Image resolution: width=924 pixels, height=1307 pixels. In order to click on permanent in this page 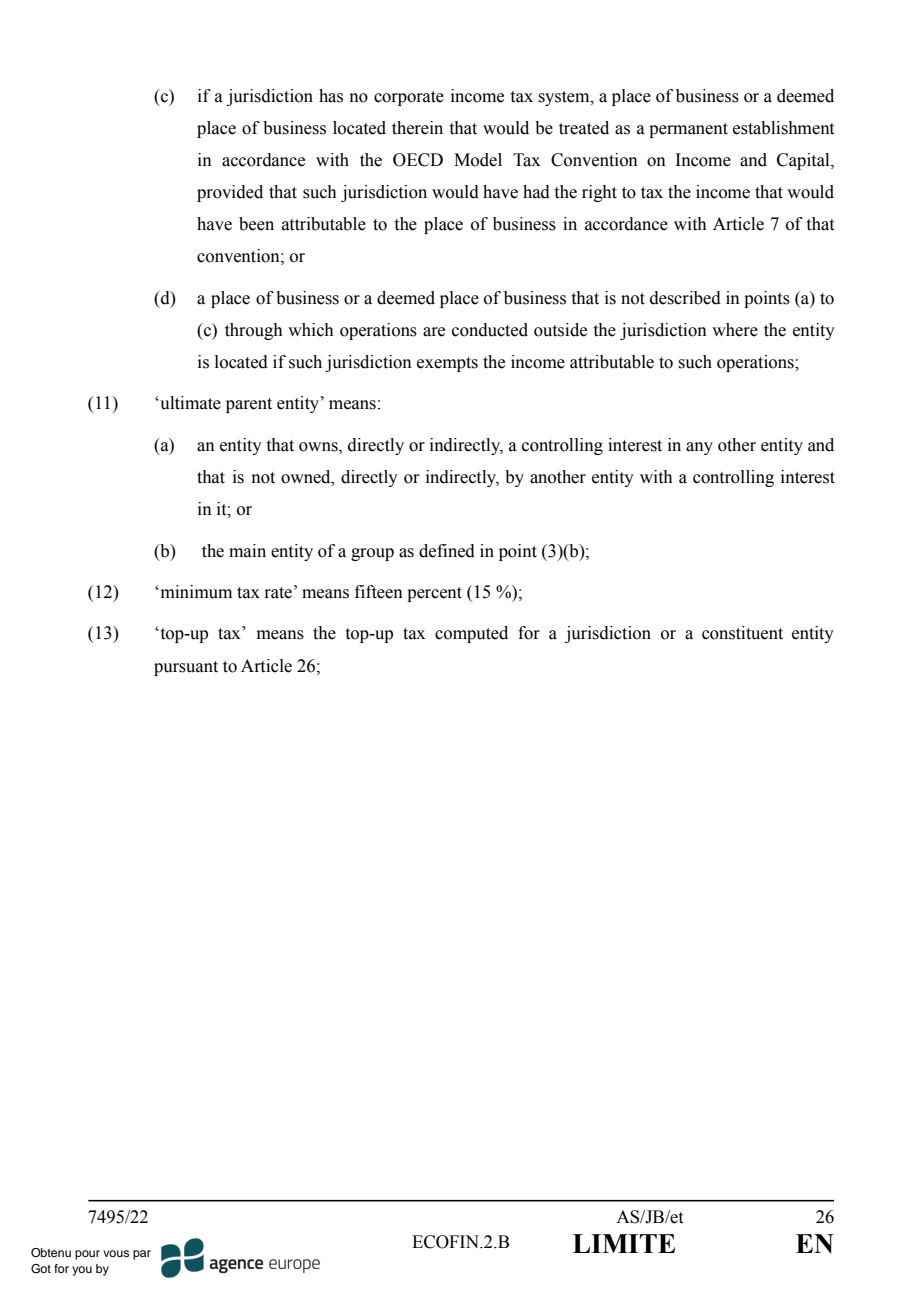, I will do `click(688, 130)`.
